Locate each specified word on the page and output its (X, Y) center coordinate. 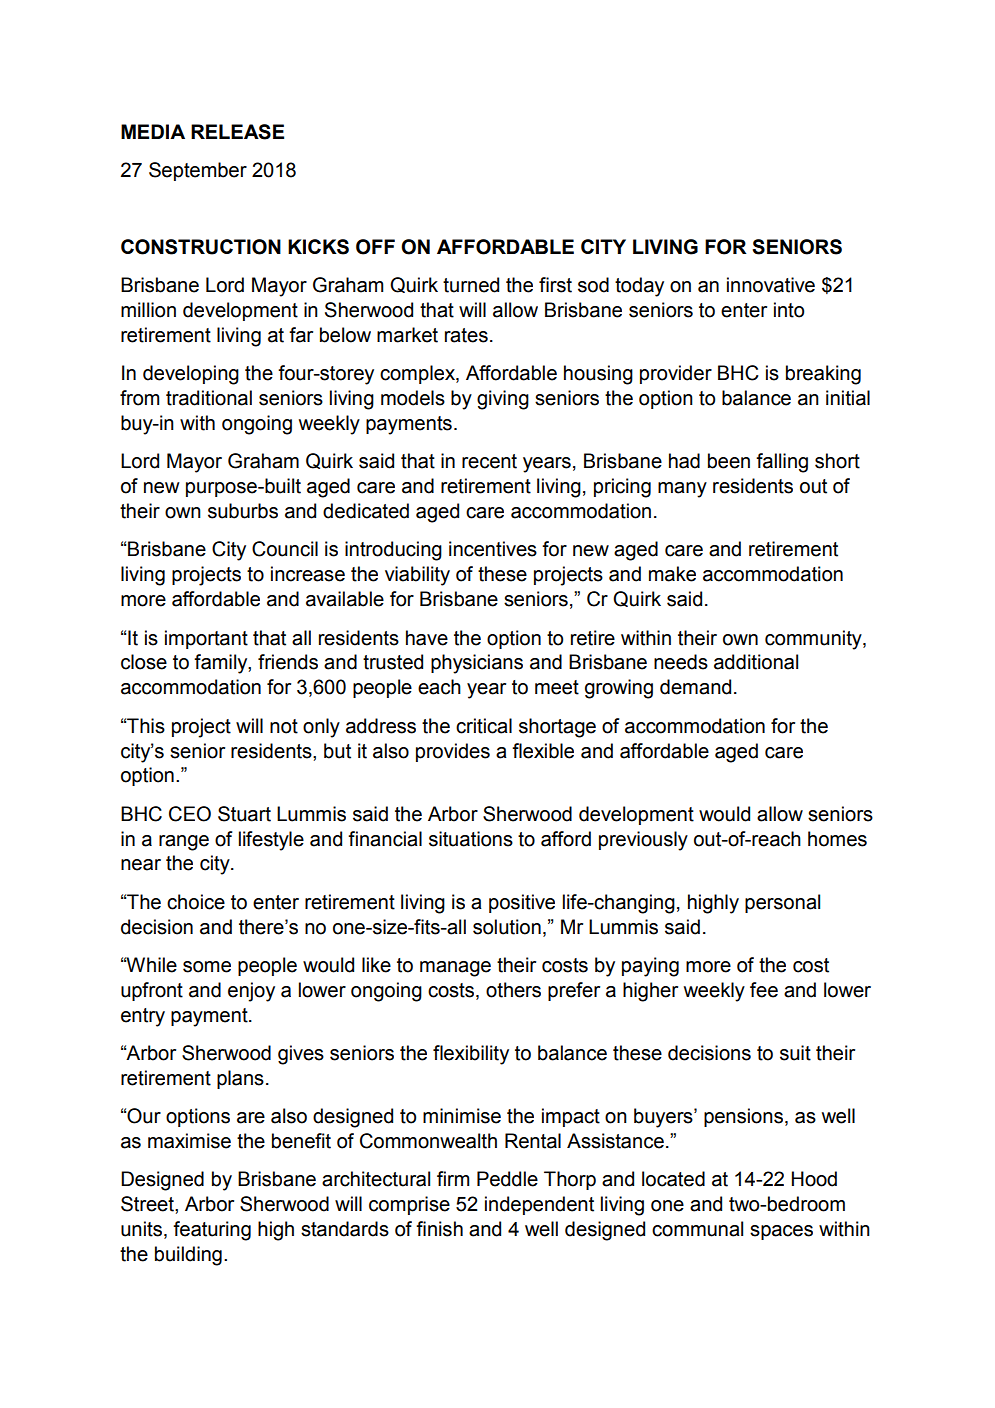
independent (539, 1205)
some (207, 967)
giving (503, 400)
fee (764, 990)
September (198, 171)
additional (756, 662)
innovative (771, 285)
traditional (209, 398)
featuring (212, 1231)
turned (471, 285)
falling (782, 463)
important (206, 639)
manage (455, 969)
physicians (477, 664)
